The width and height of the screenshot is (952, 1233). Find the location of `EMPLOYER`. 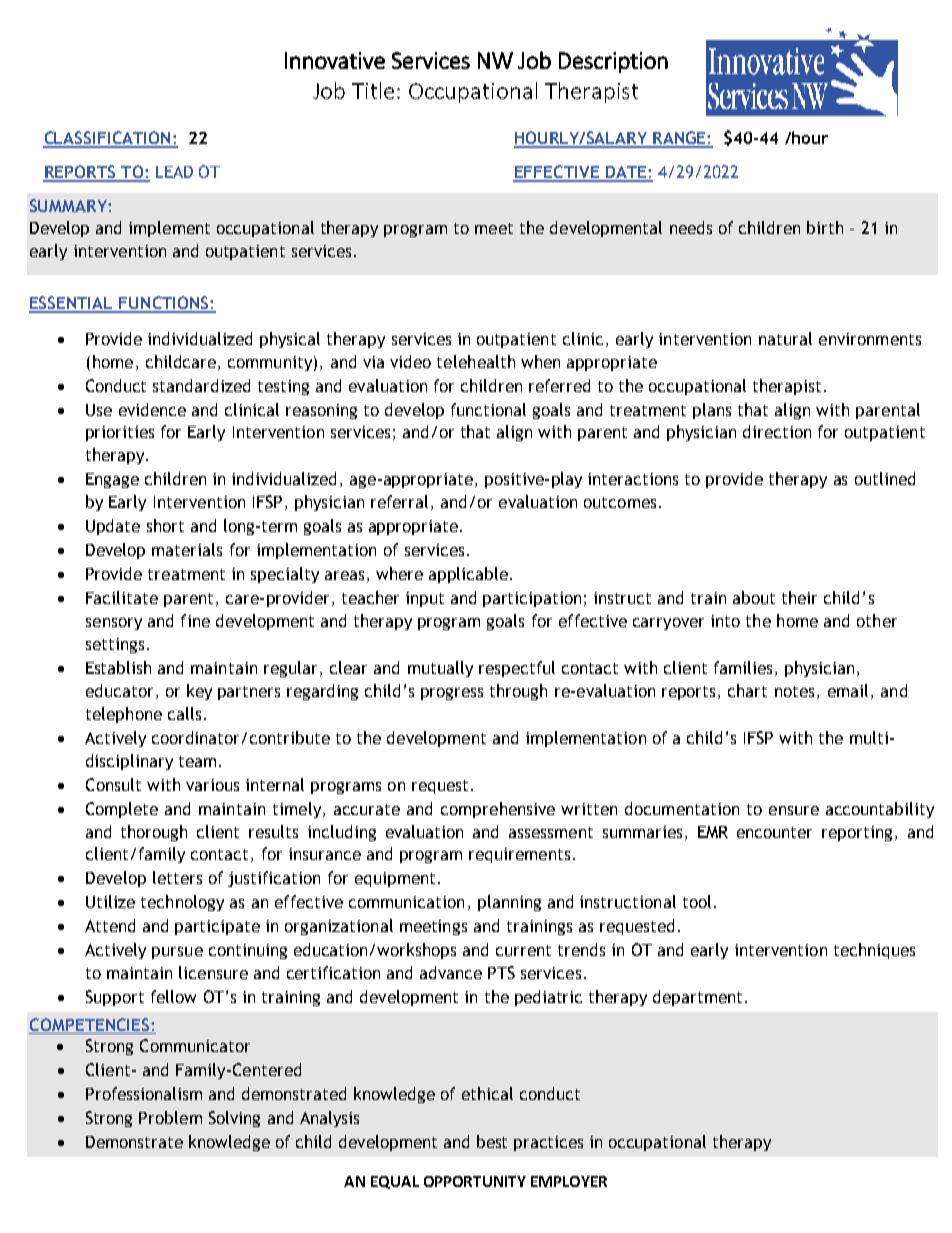

EMPLOYER is located at coordinates (569, 1181).
